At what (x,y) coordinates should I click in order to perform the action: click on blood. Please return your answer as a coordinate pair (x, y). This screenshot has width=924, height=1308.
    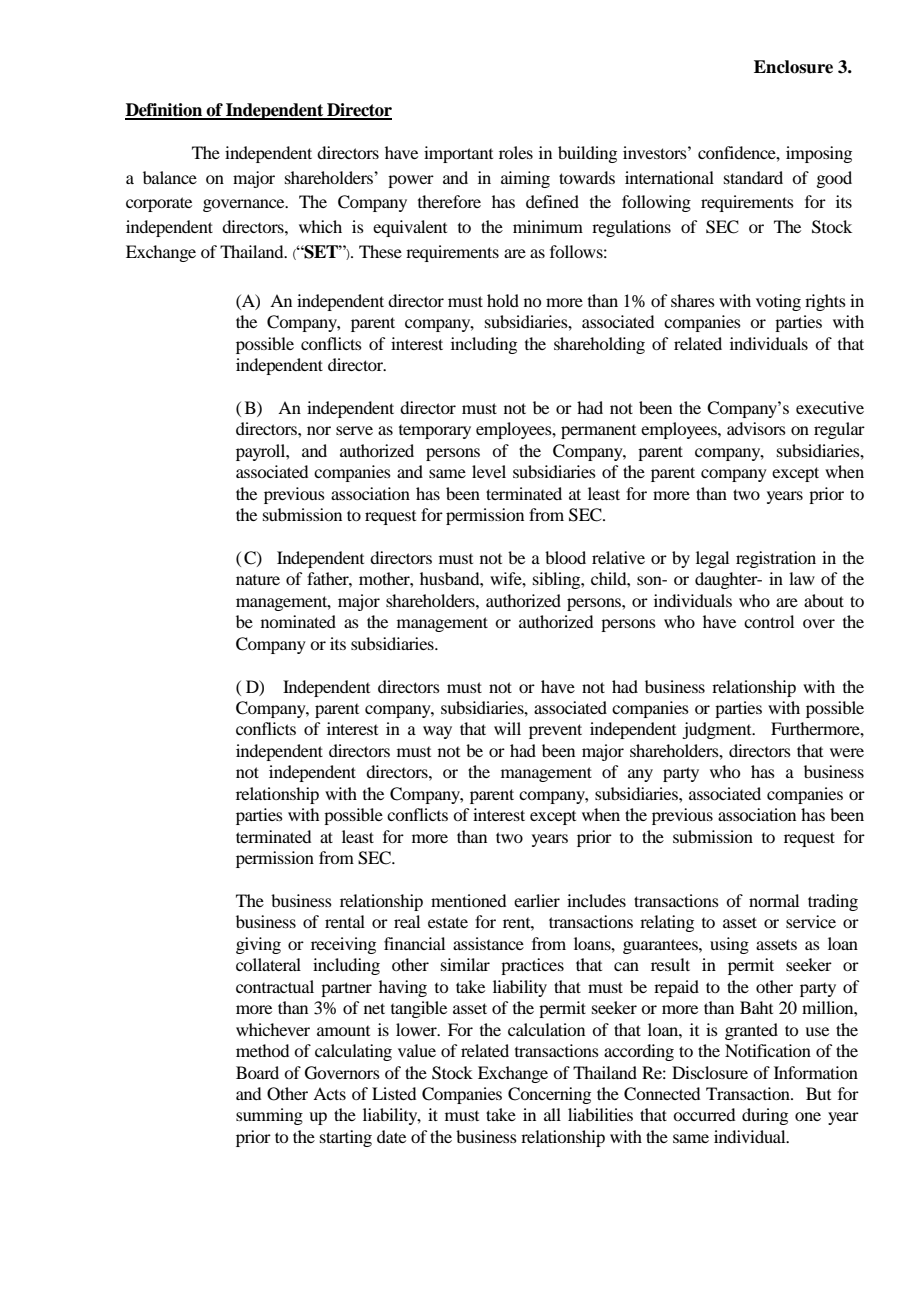
    Looking at the image, I should click on (565, 557).
